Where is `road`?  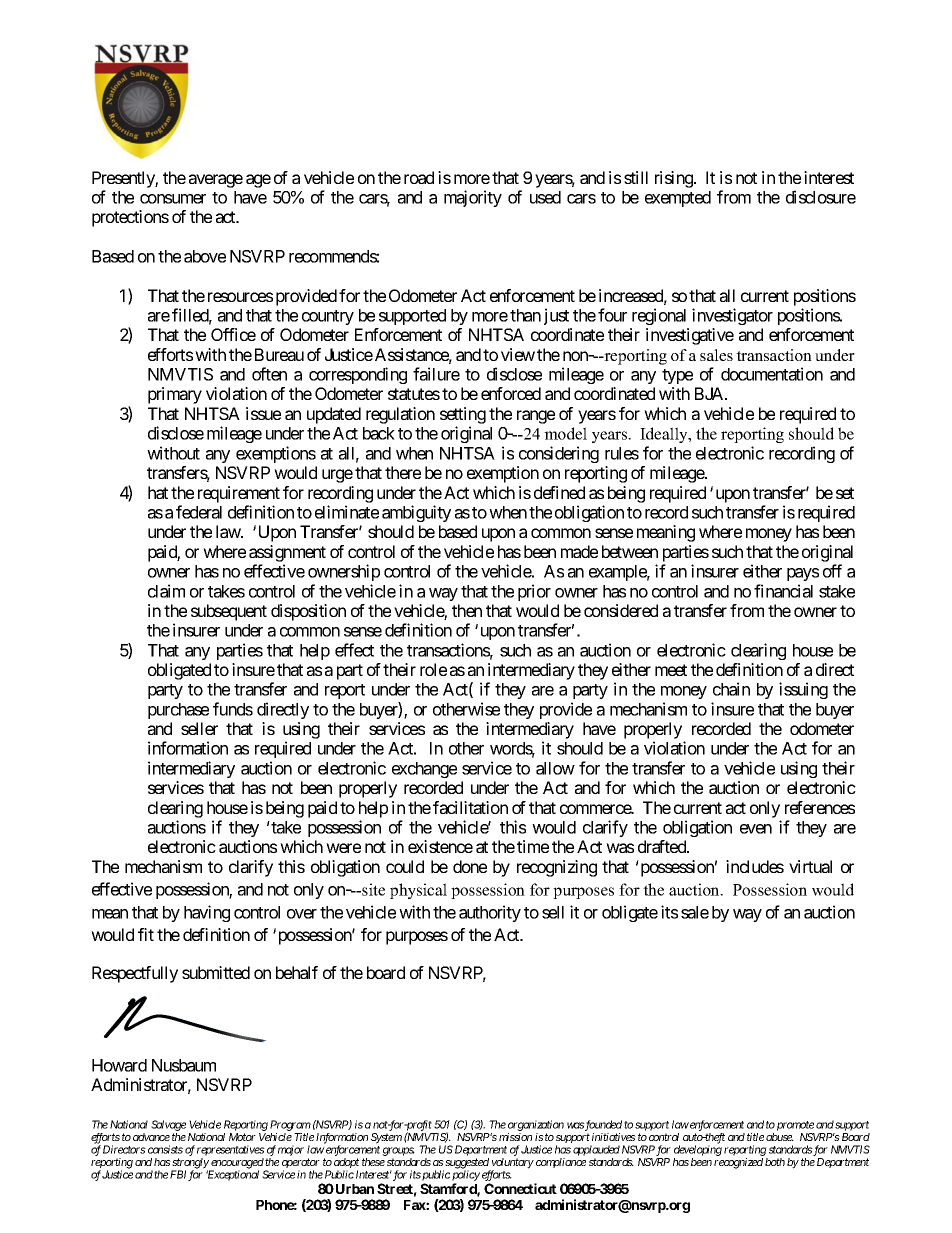 road is located at coordinates (419, 177).
